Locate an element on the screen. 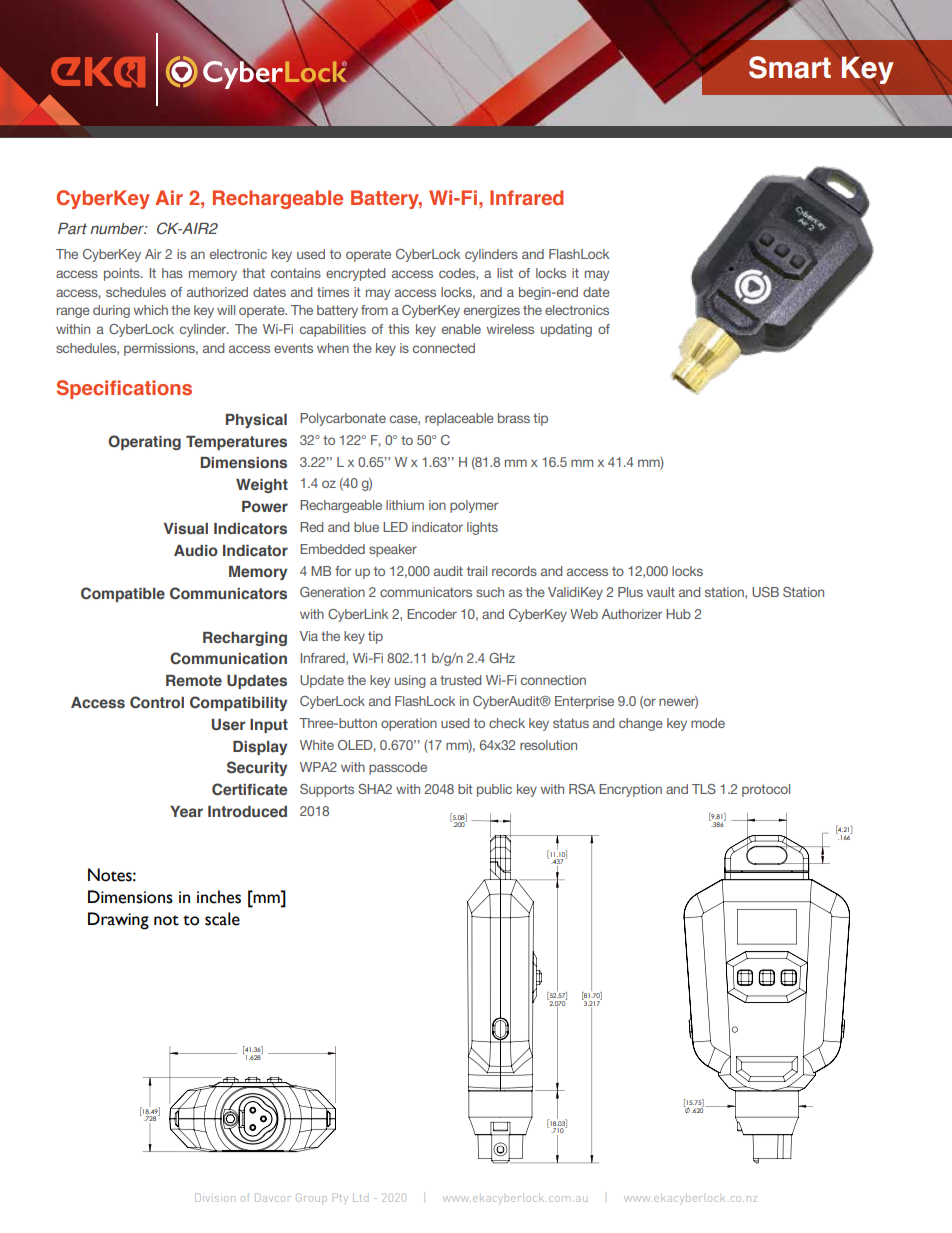  Compatible is located at coordinates (123, 594).
